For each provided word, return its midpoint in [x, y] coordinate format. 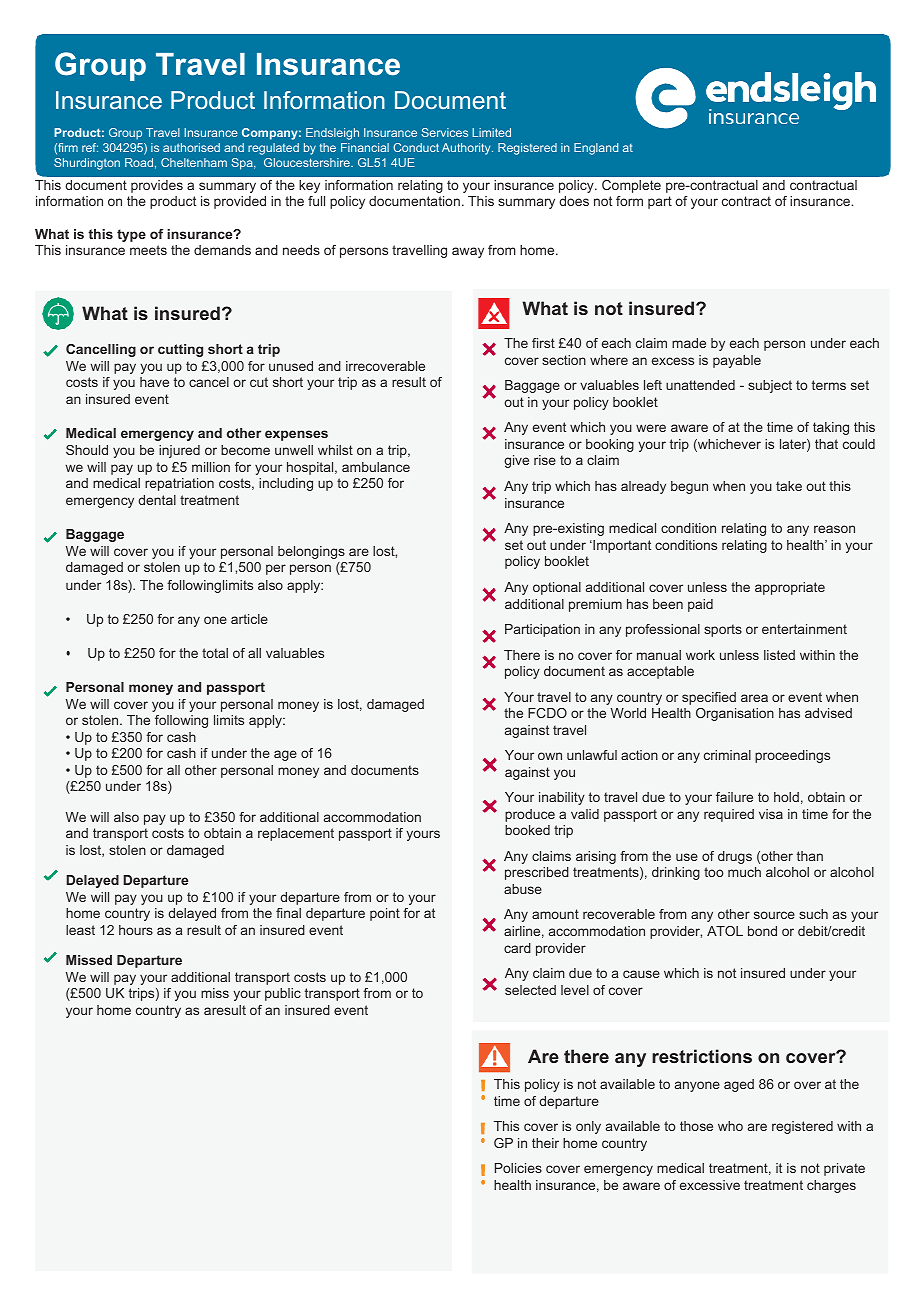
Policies [518, 1168]
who [730, 1126]
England [596, 149]
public [283, 994]
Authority [467, 149]
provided [240, 202]
